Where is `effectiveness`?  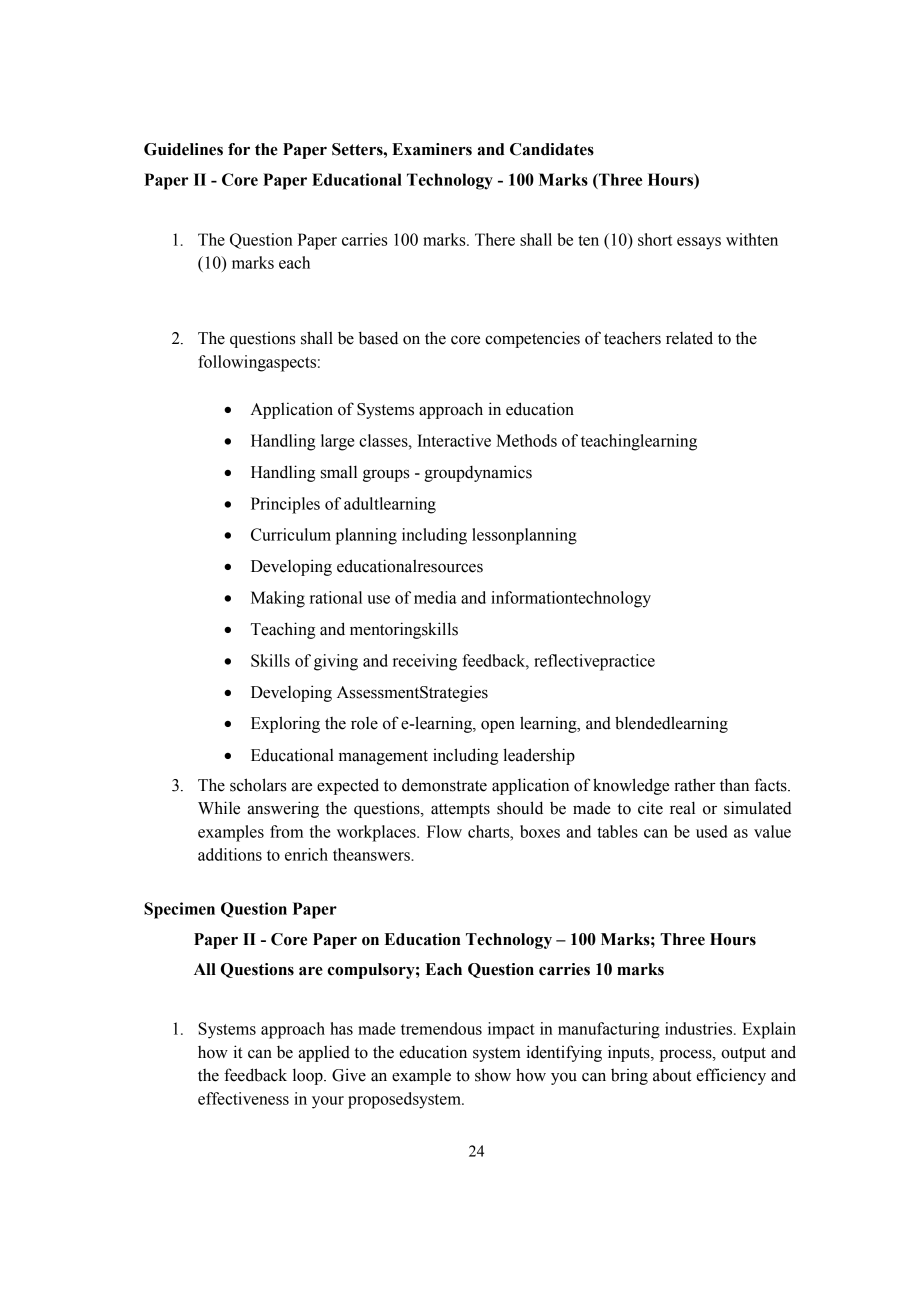 effectiveness is located at coordinates (243, 1098).
